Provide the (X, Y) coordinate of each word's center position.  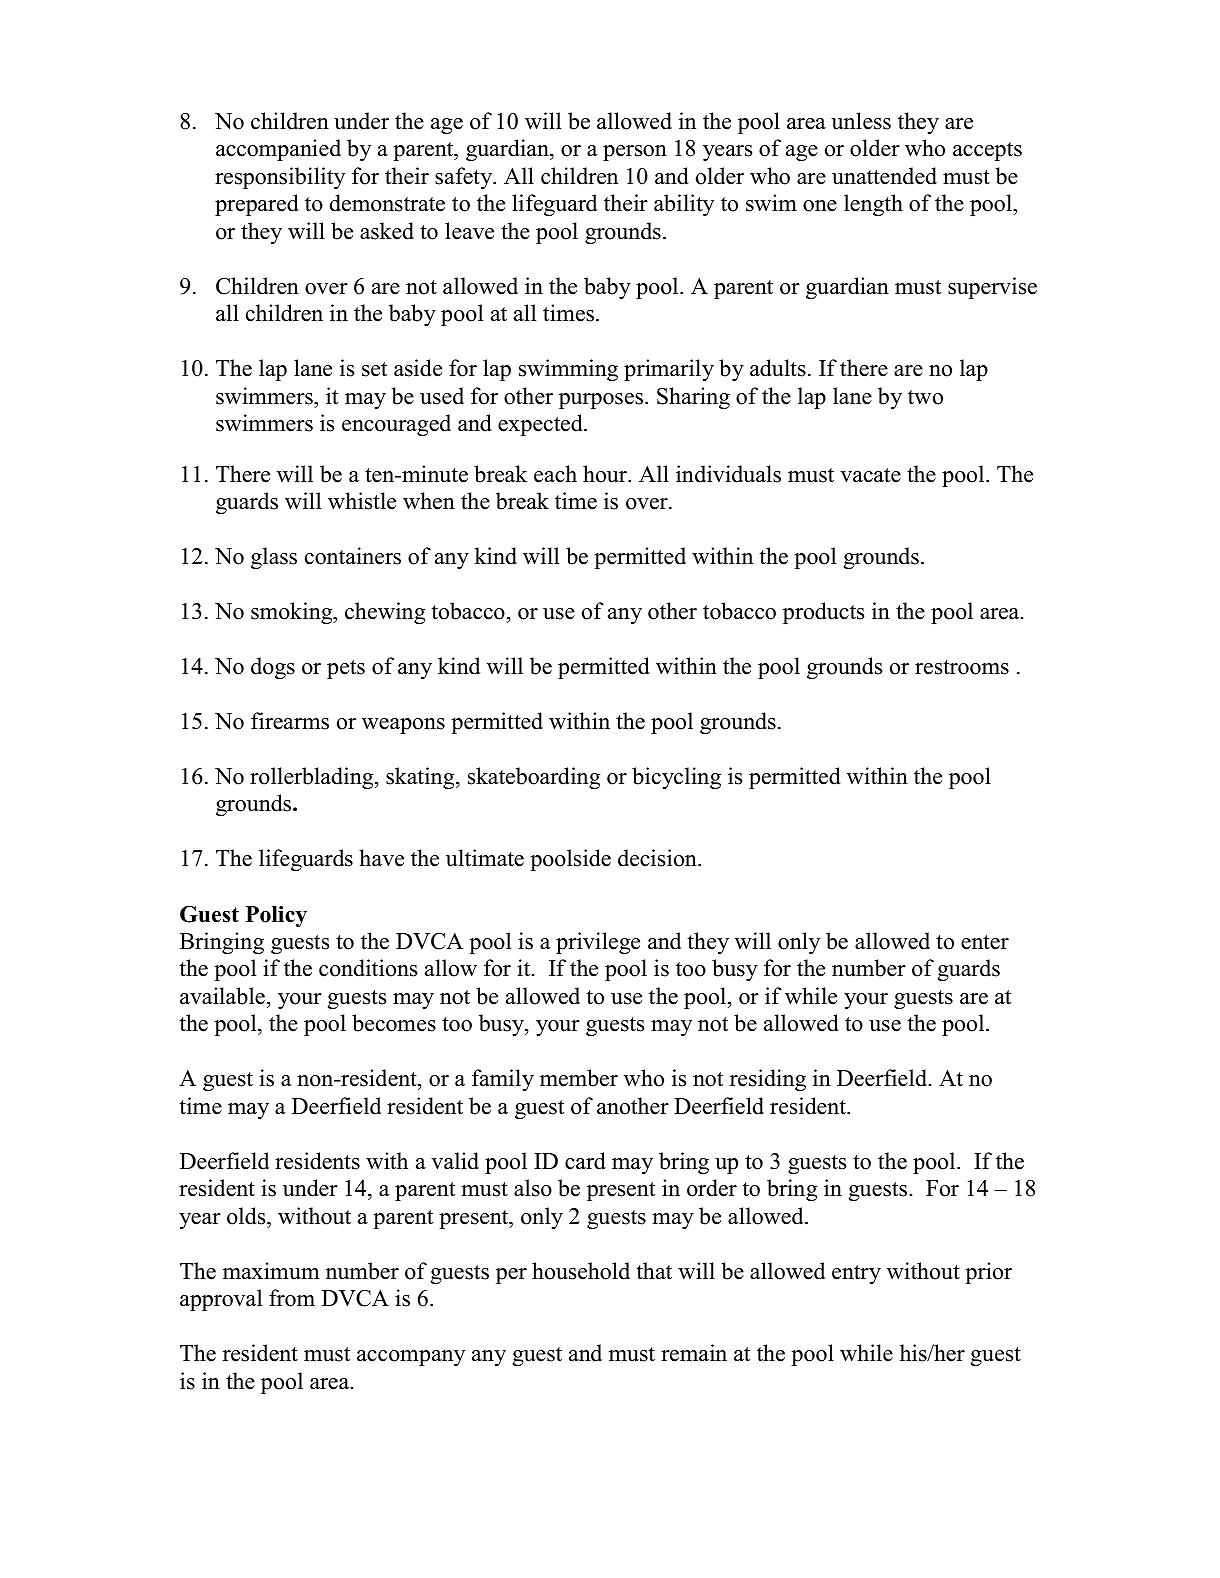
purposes (602, 401)
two (925, 397)
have (381, 858)
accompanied (278, 150)
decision (658, 858)
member (579, 1078)
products (823, 613)
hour (606, 474)
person (635, 153)
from (292, 1298)
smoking (293, 613)
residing (768, 1080)
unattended (884, 176)
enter (985, 942)
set (374, 369)
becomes (394, 1023)
